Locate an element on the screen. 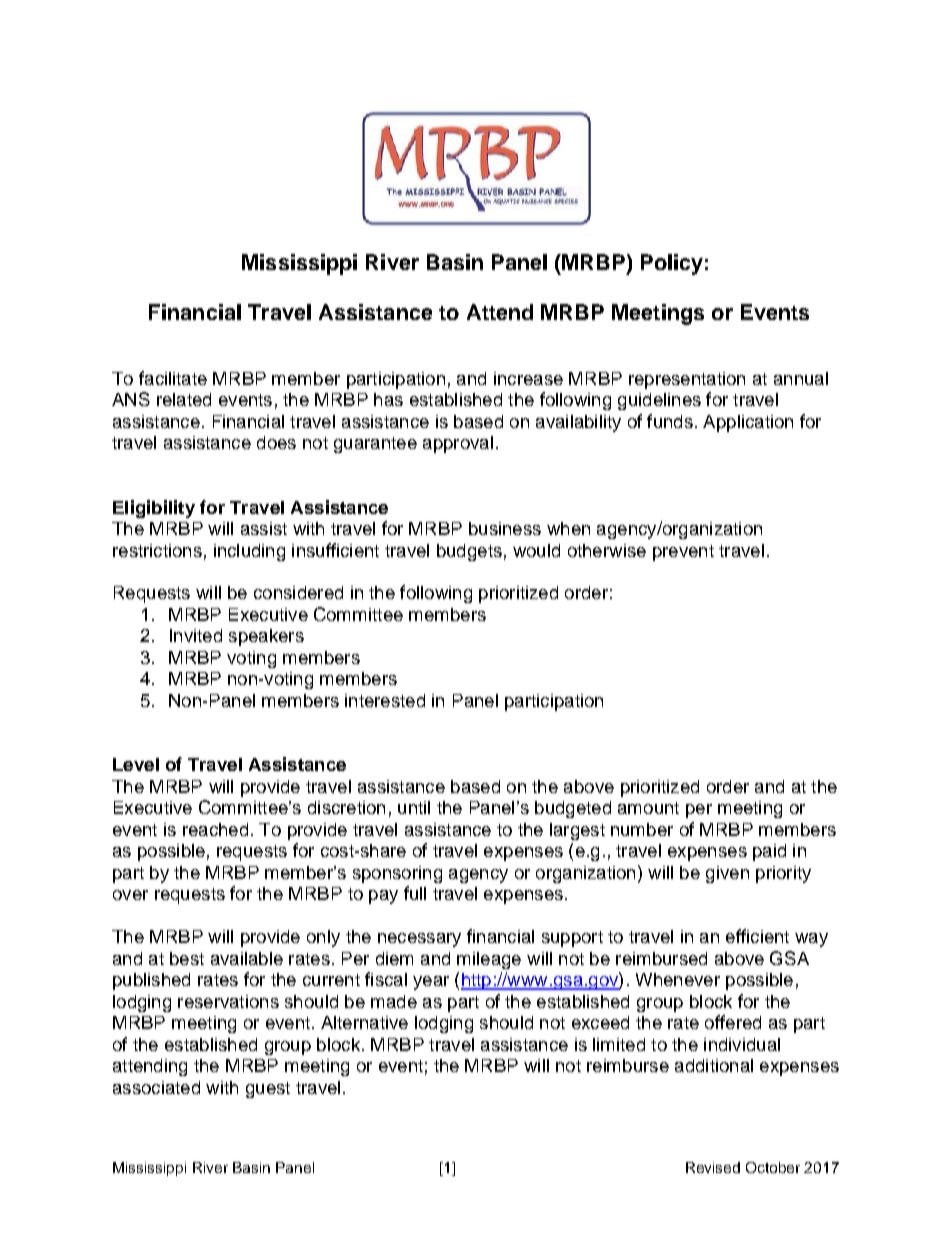 This screenshot has height=1233, width=952. Level is located at coordinates (136, 764).
